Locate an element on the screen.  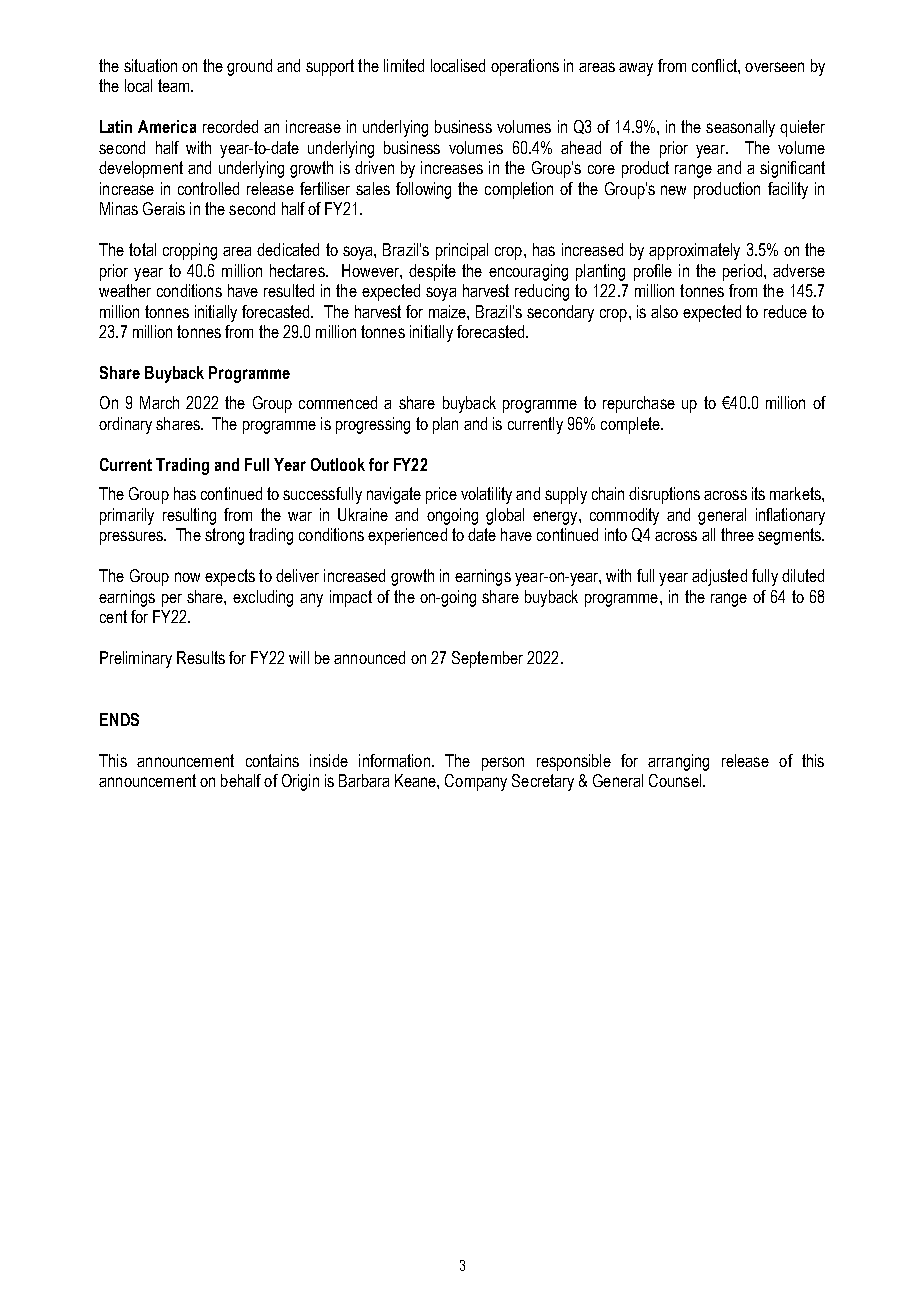
Company is located at coordinates (476, 782).
